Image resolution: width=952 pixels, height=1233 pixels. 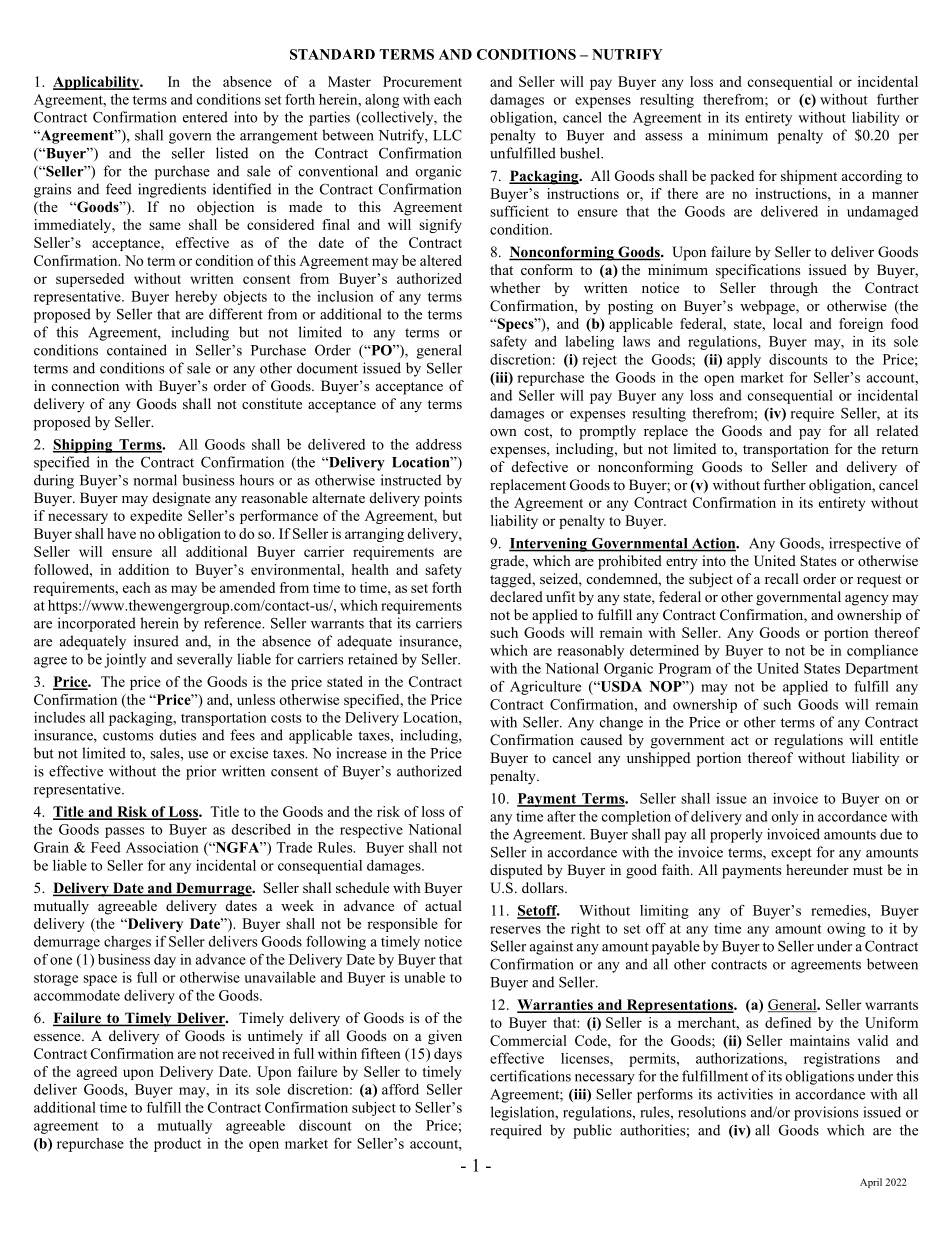 I want to click on Procurement, so click(x=422, y=81).
